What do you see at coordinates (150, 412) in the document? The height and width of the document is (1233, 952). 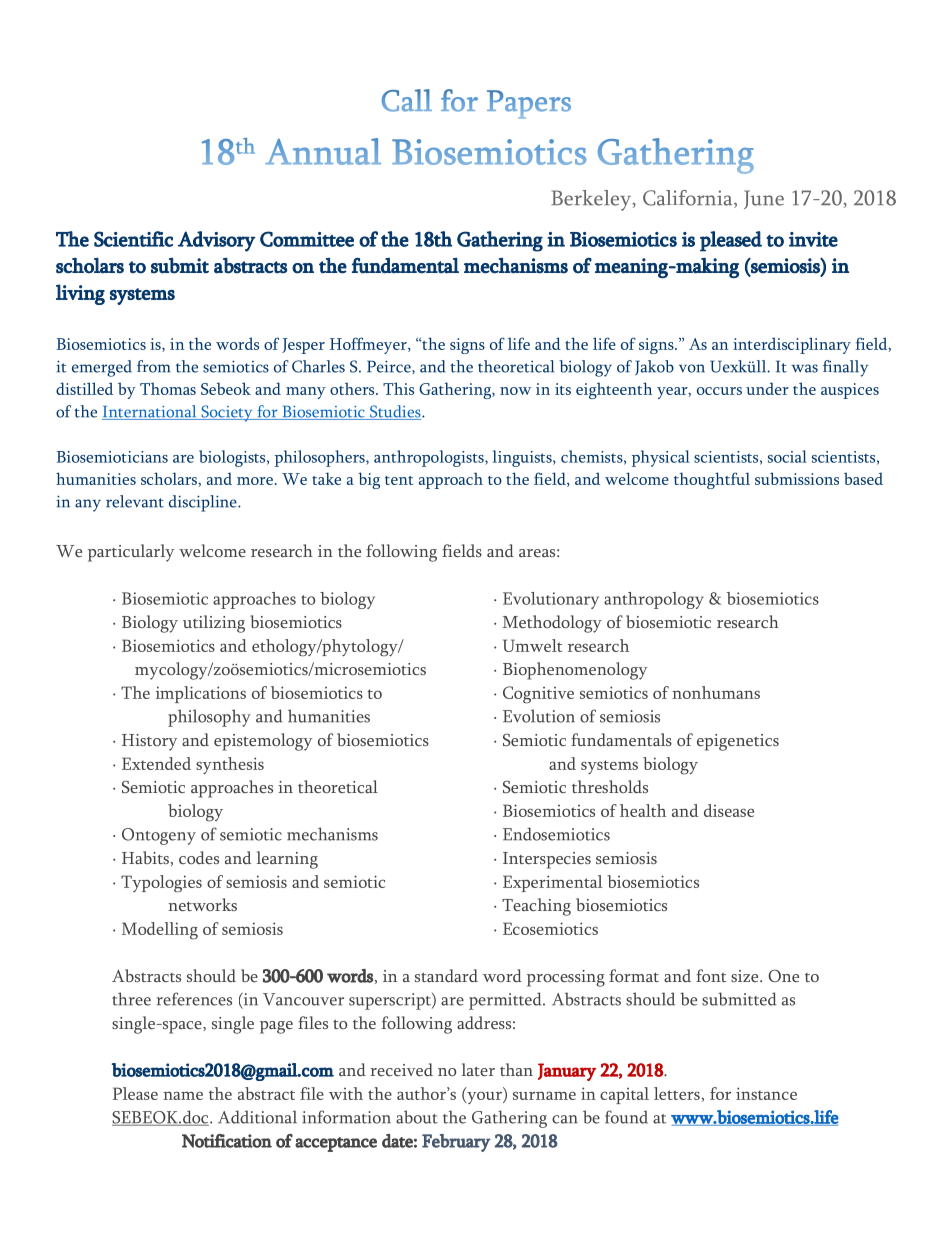 I see `International` at bounding box center [150, 412].
